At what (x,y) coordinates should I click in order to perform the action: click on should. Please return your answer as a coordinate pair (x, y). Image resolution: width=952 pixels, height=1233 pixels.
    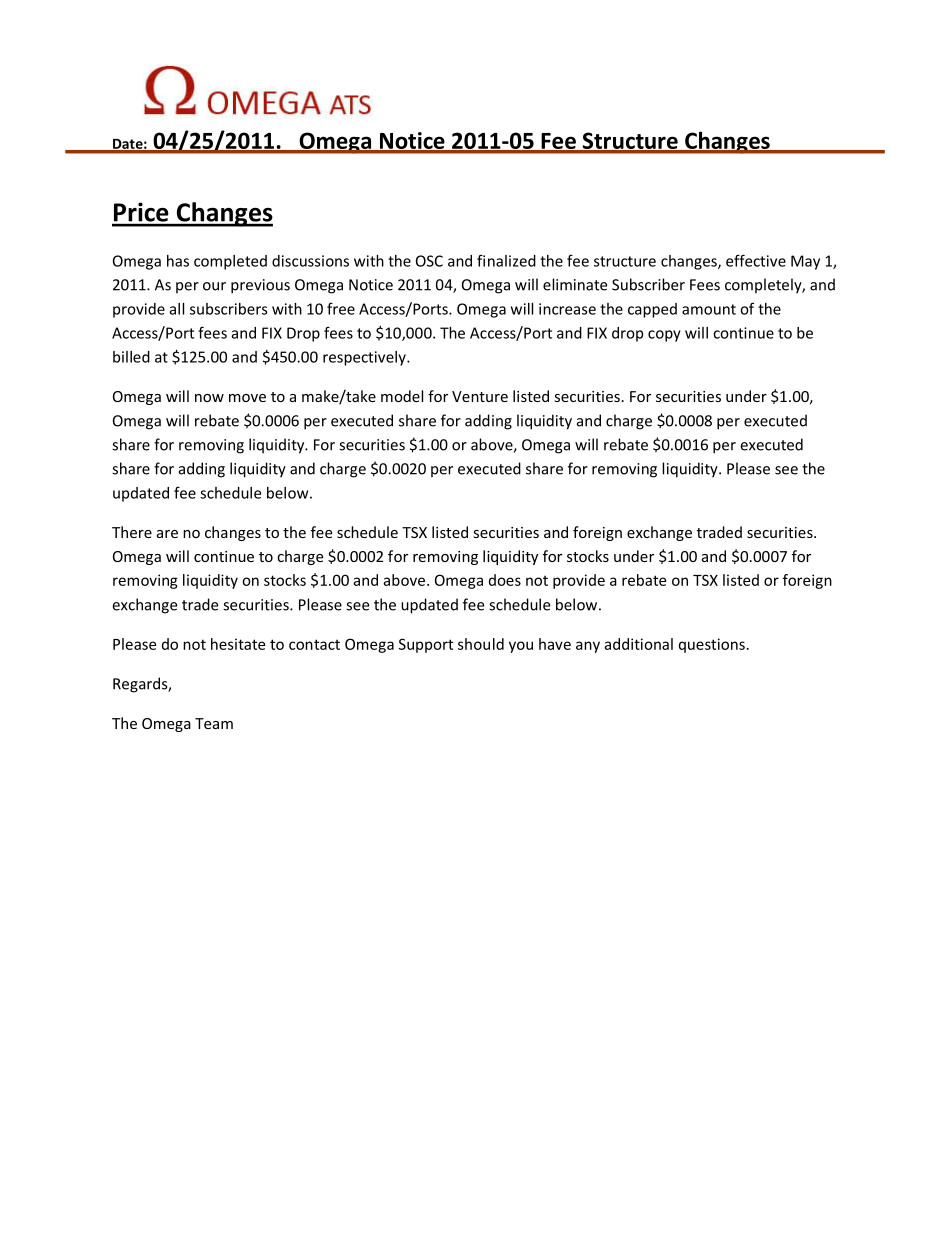
    Looking at the image, I should click on (481, 644).
